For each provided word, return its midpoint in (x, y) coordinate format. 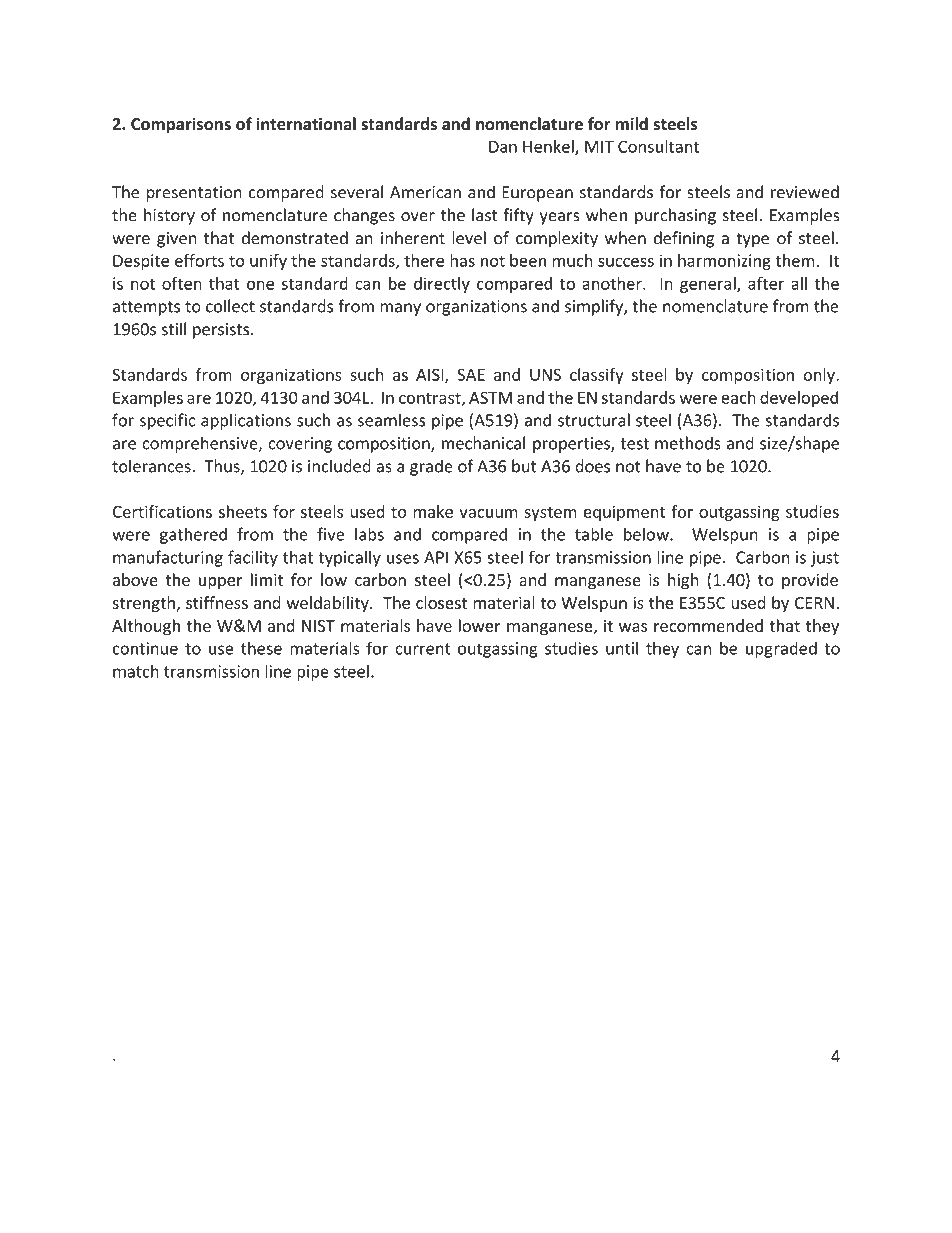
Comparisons (181, 125)
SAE (471, 374)
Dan (503, 147)
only (820, 376)
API (436, 557)
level (469, 238)
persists (222, 331)
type (752, 240)
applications (246, 421)
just (825, 559)
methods (688, 443)
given (177, 240)
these (261, 648)
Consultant (658, 146)
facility (253, 558)
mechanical (483, 443)
